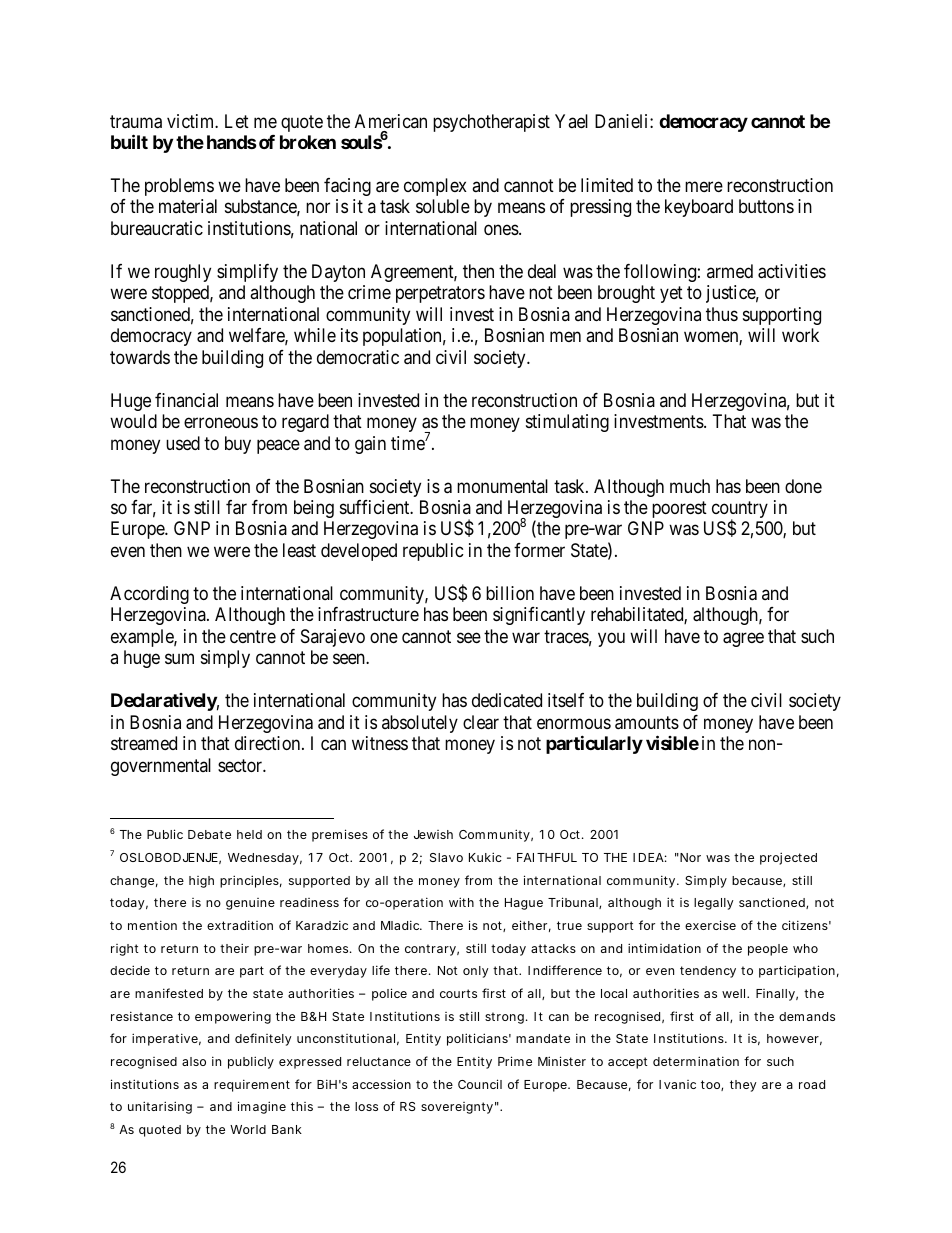 Image resolution: width=952 pixels, height=1233 pixels. Describe the element at coordinates (743, 1086) in the page. I see `they` at that location.
